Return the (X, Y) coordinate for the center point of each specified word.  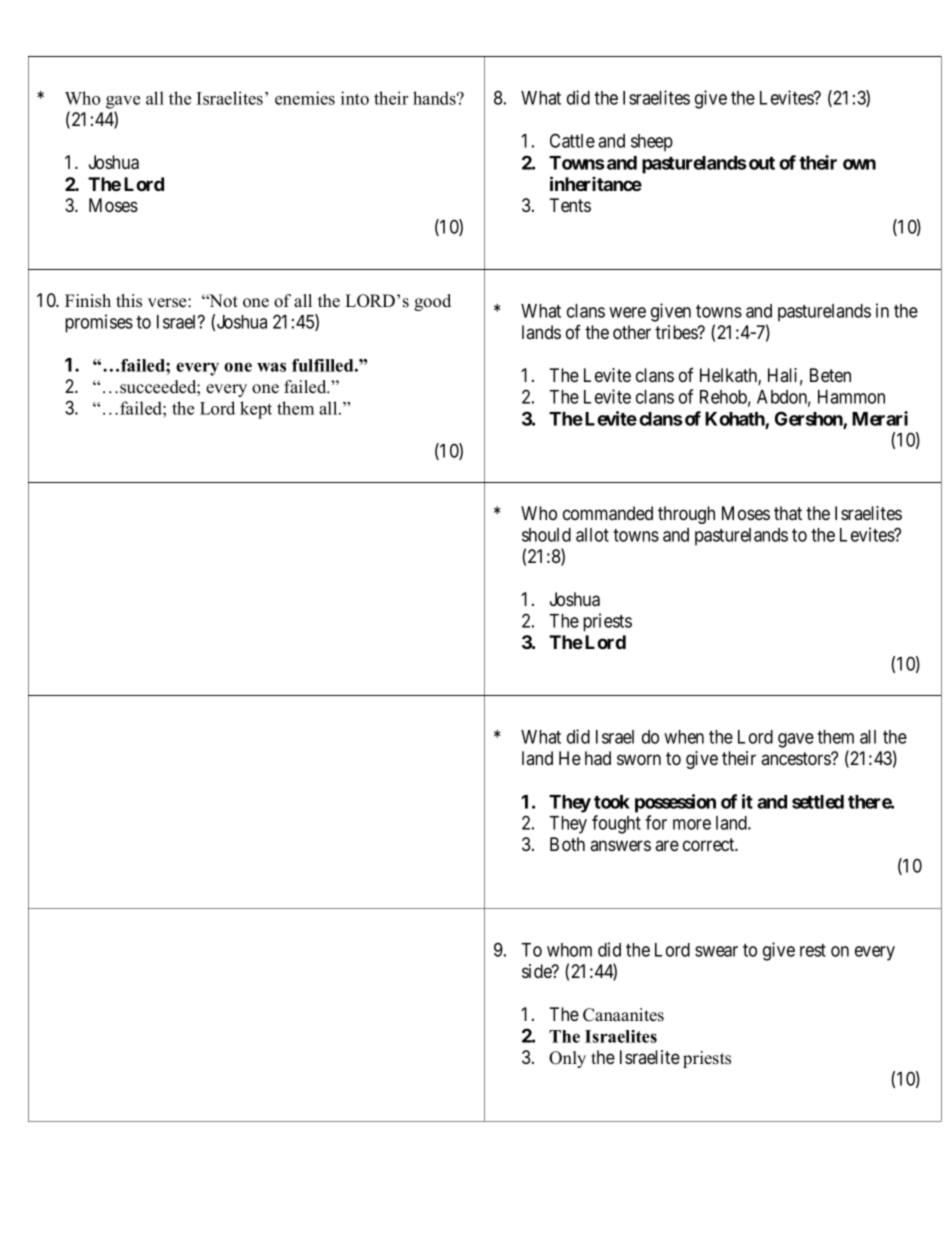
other (632, 332)
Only (567, 1059)
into (355, 98)
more (692, 824)
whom (569, 950)
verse (168, 303)
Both (567, 844)
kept (256, 410)
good (432, 302)
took (612, 802)
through (686, 515)
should (546, 535)
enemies (305, 98)
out (762, 163)
